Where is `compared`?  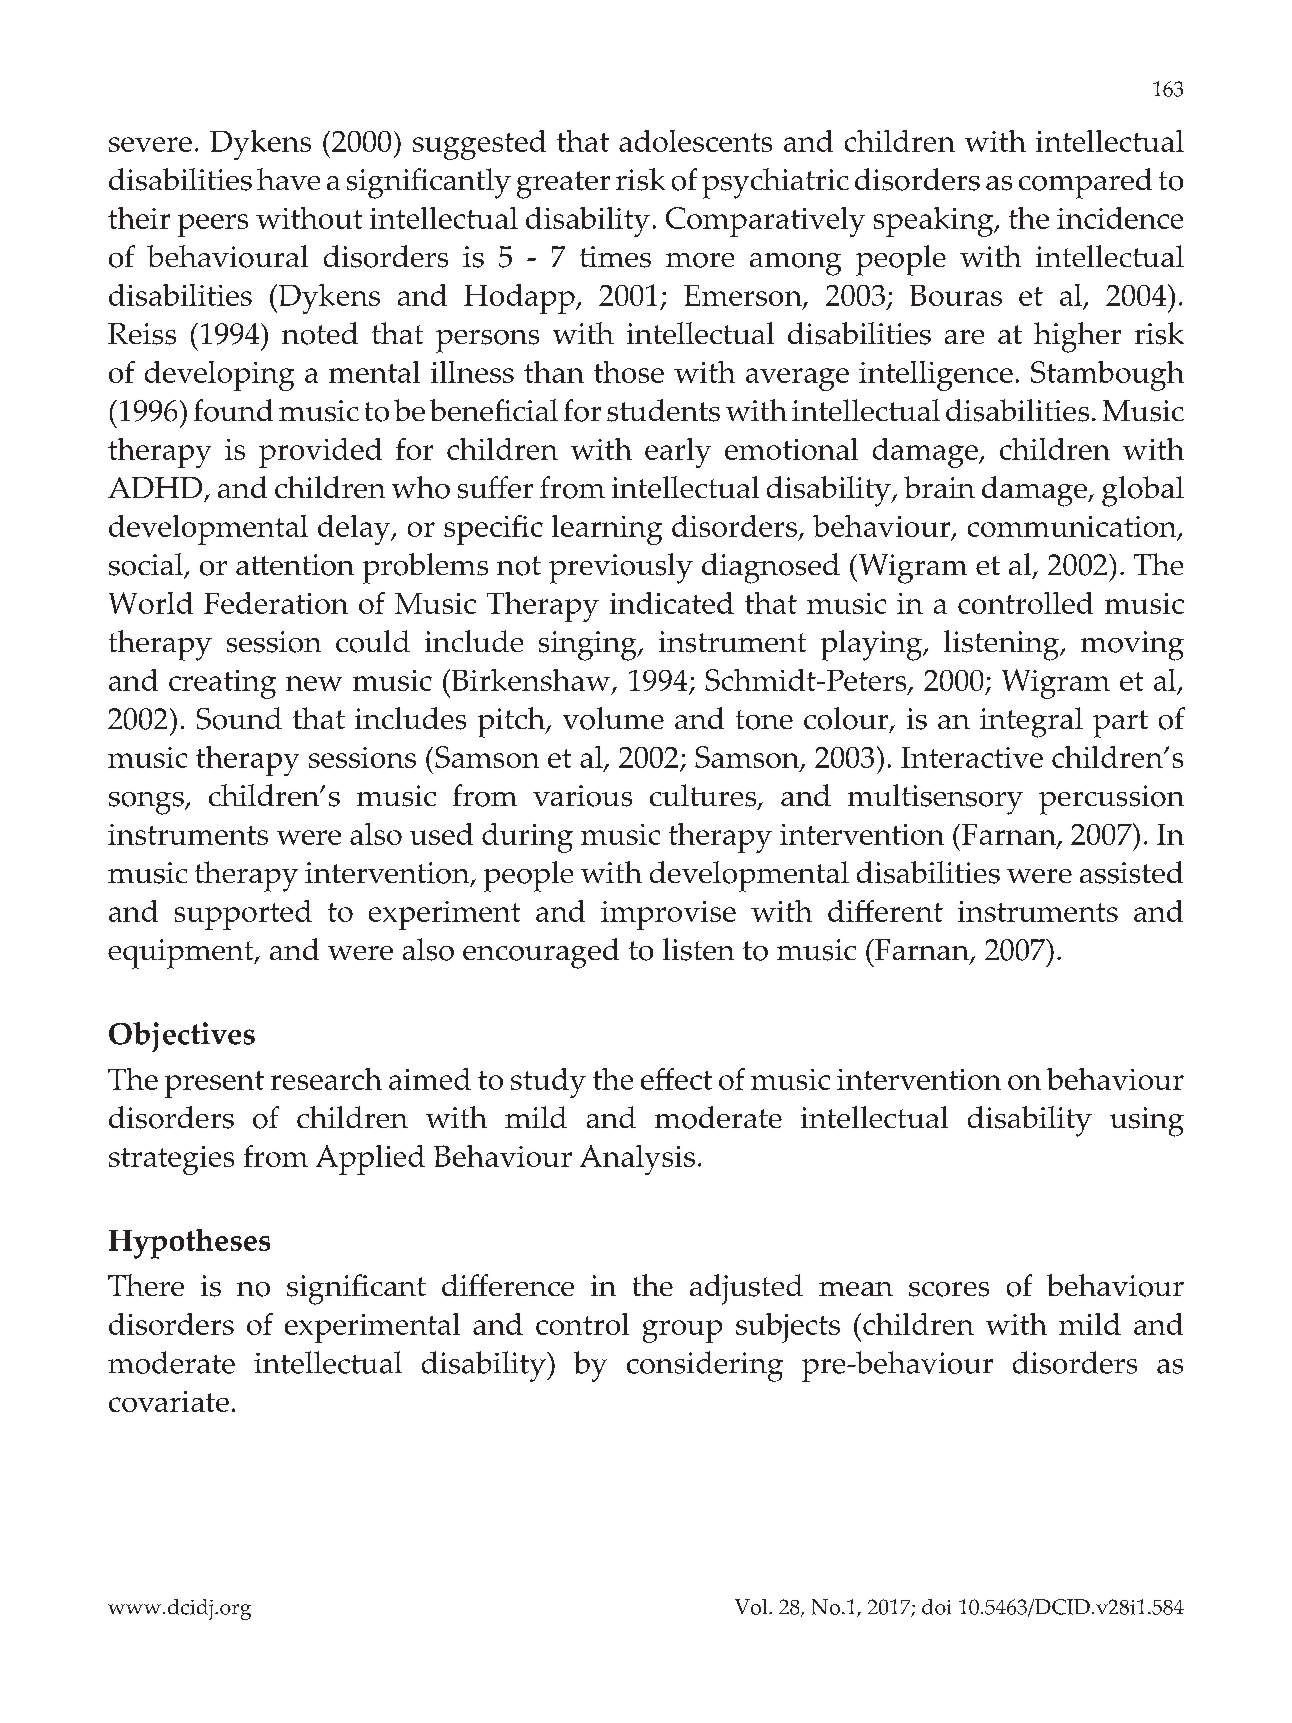
compared is located at coordinates (1085, 183).
